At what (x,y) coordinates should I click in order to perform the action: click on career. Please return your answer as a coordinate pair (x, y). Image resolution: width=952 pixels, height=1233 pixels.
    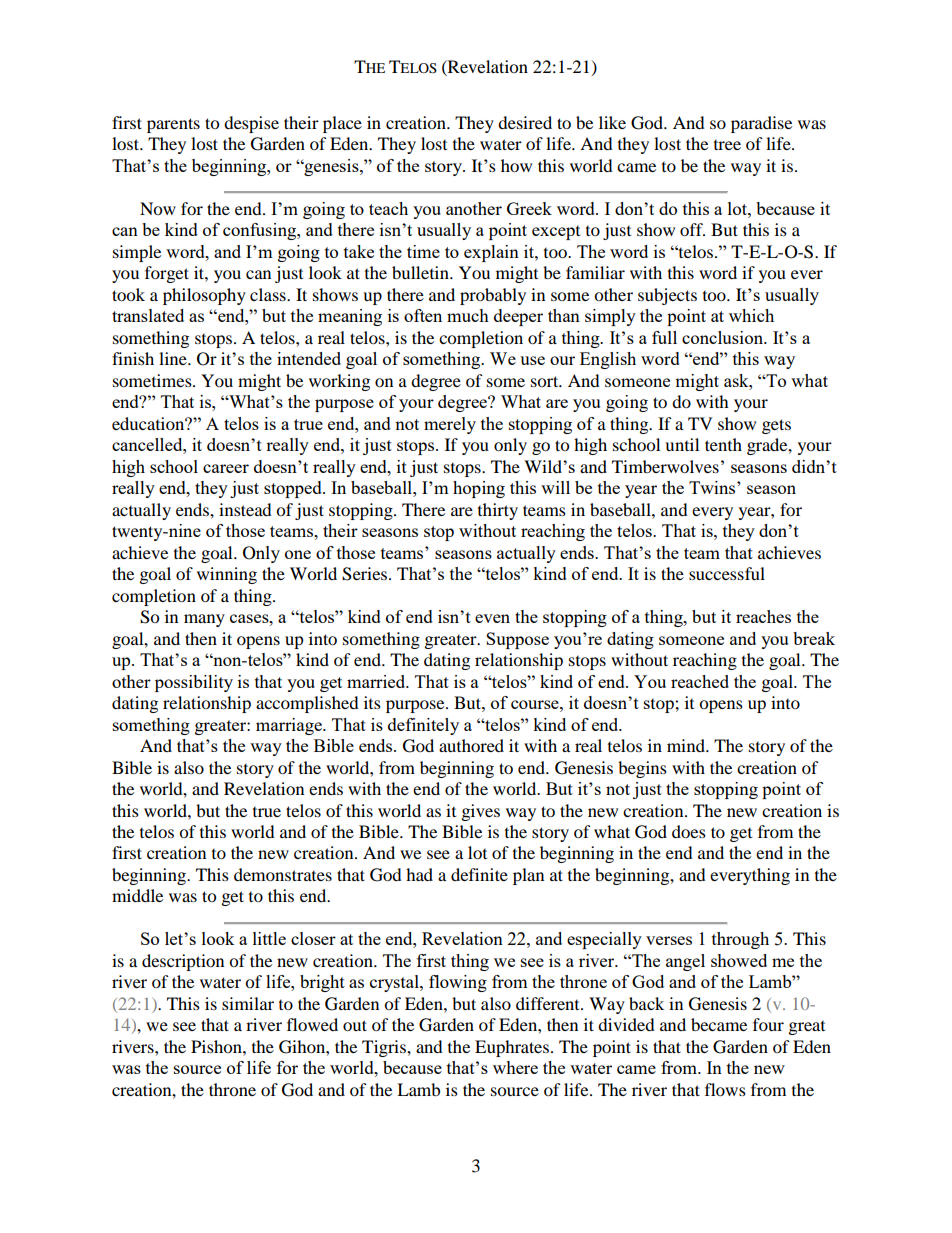
    Looking at the image, I should click on (226, 468).
